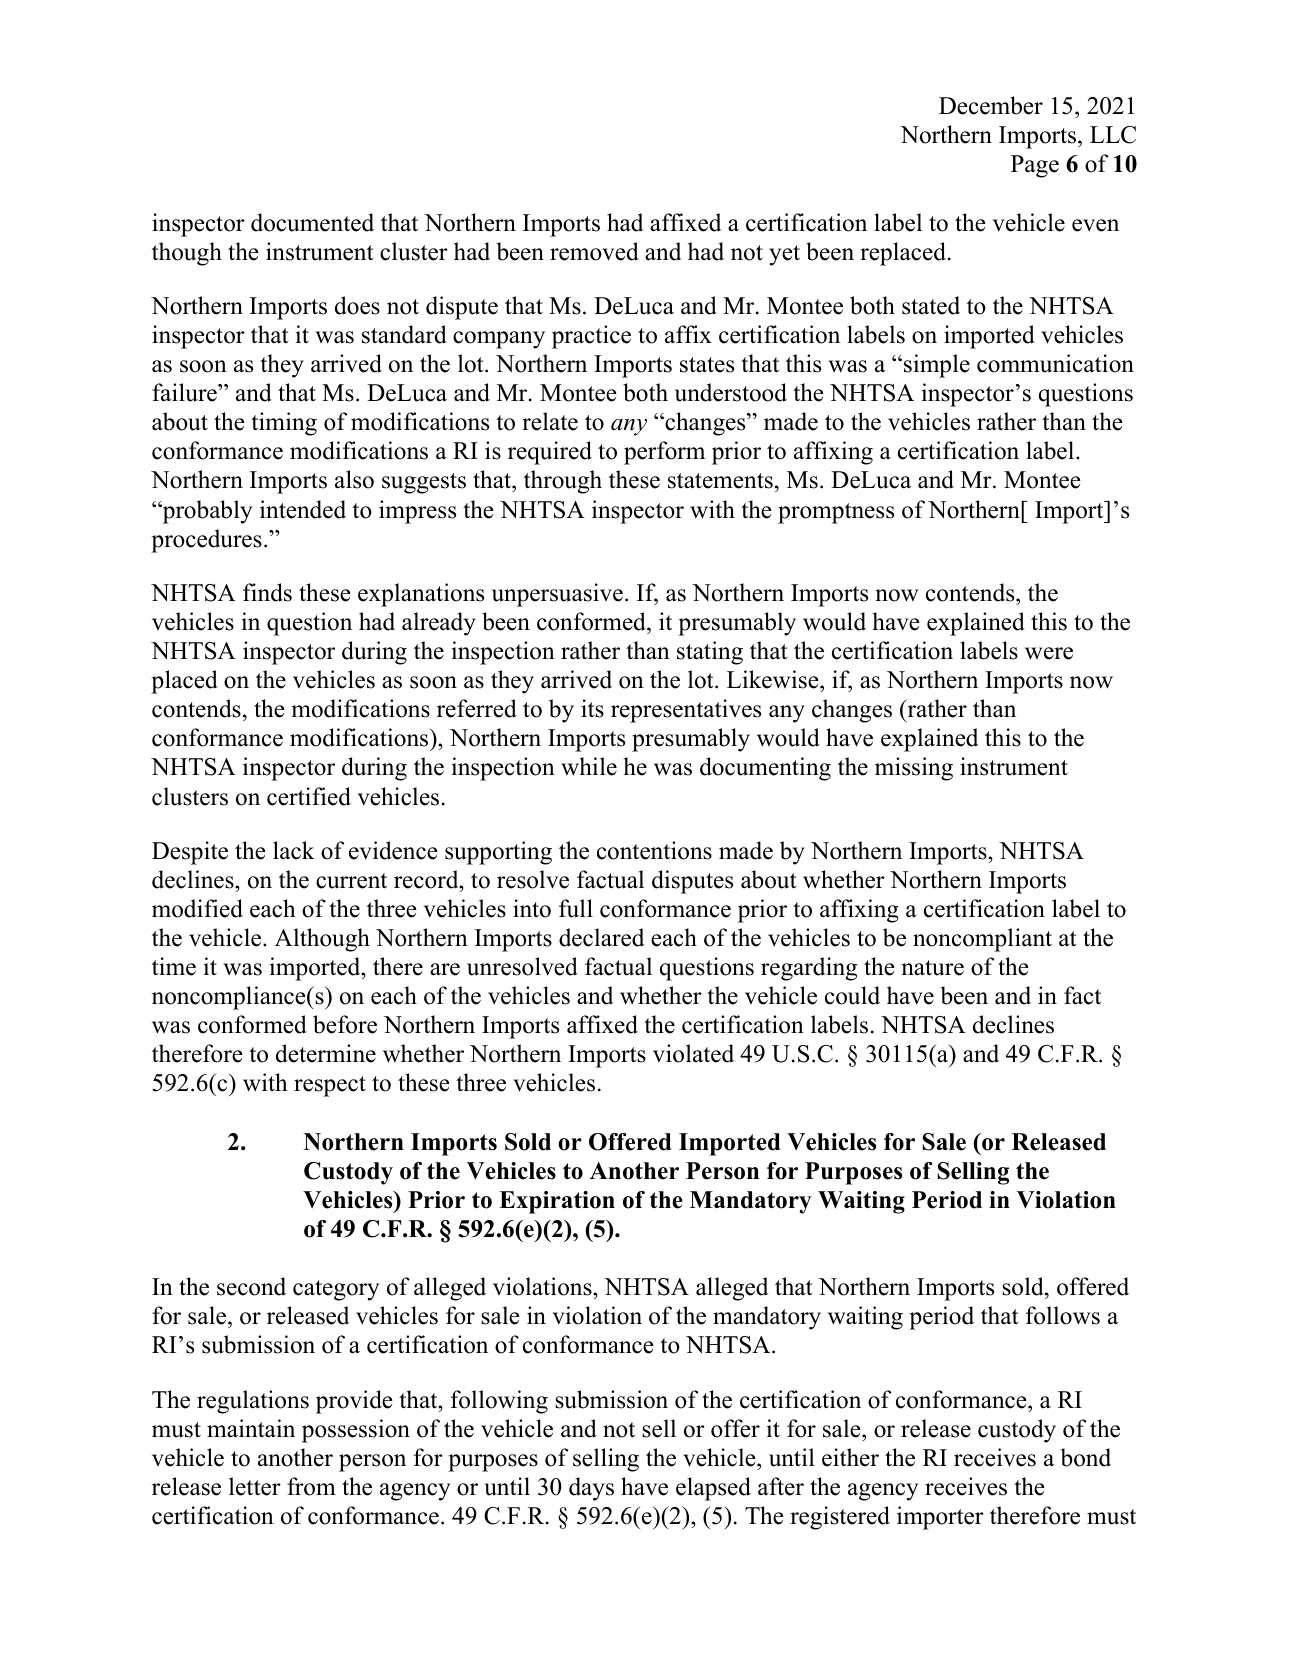 This document has height=1669, width=1289. I want to click on Page, so click(1035, 166).
